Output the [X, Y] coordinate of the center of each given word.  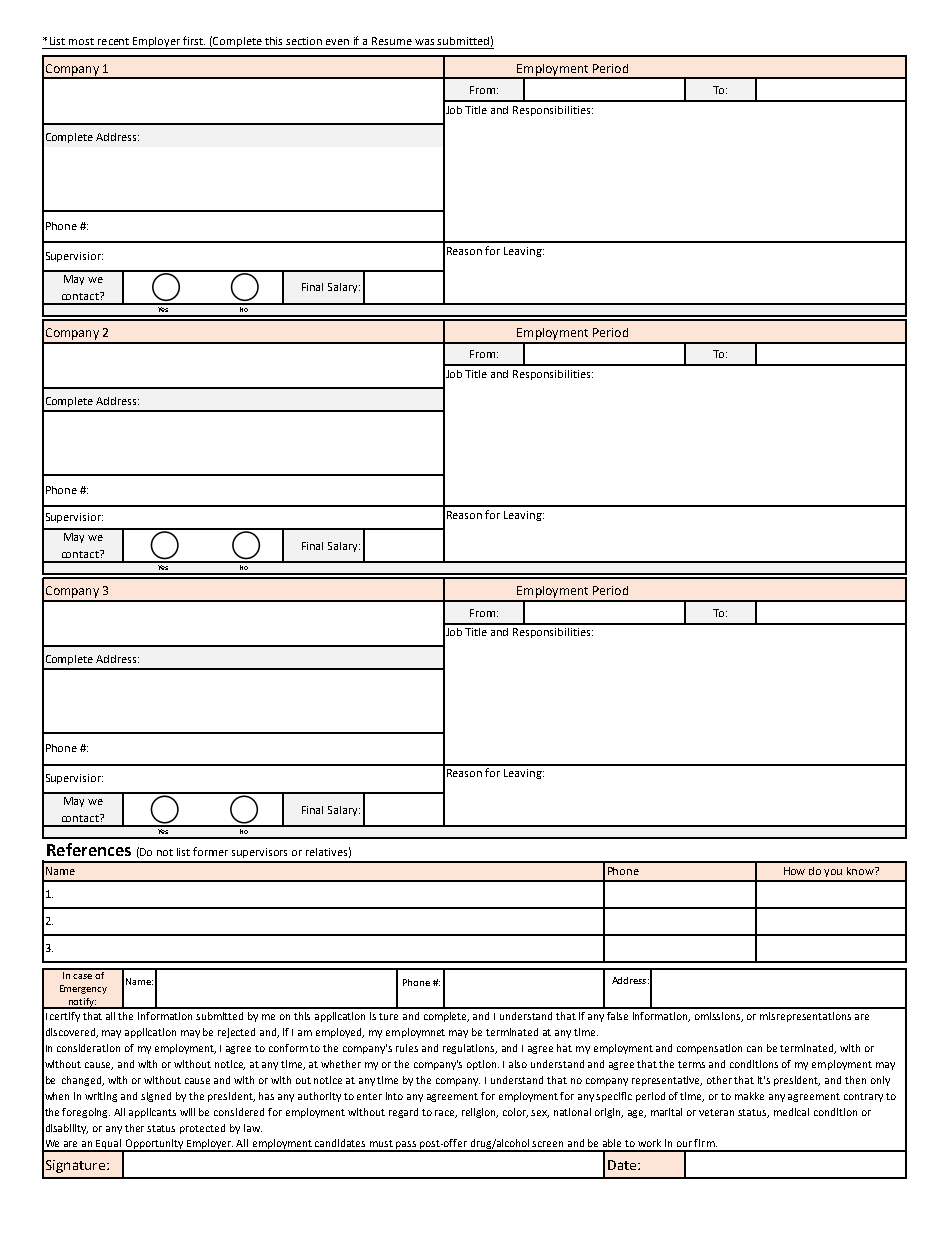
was [424, 42]
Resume [392, 41]
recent [113, 41]
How [794, 871]
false [617, 1016]
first [194, 40]
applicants [152, 1113]
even [337, 42]
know [861, 871]
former [210, 851]
